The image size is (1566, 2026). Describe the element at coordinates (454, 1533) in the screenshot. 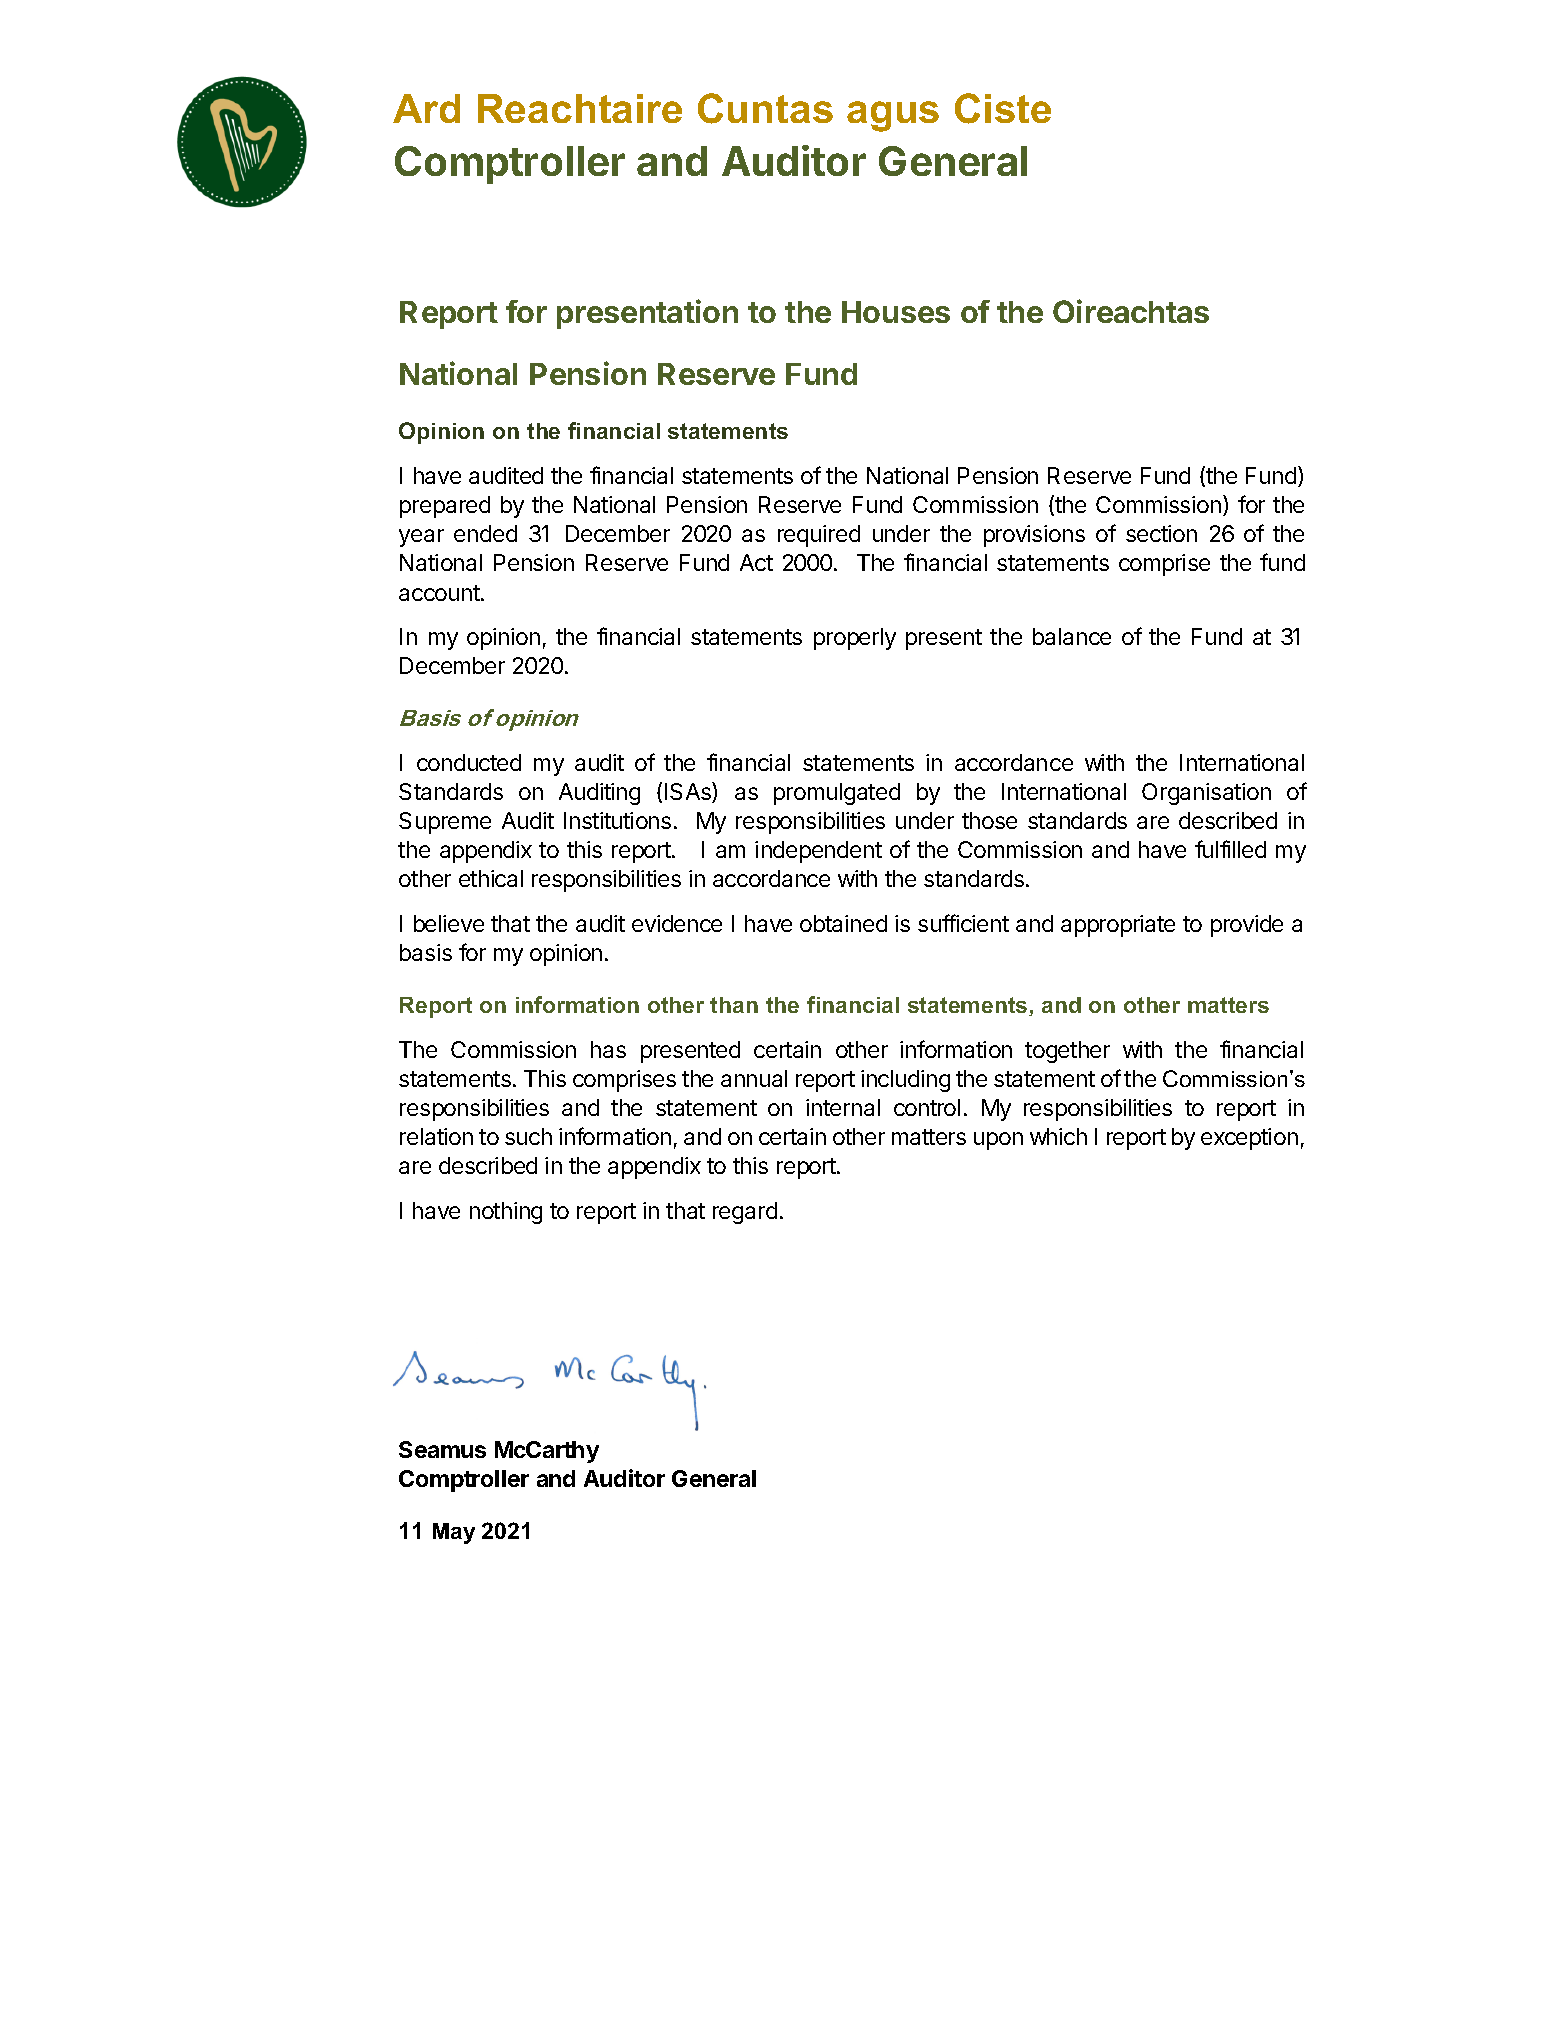

I see `May` at that location.
